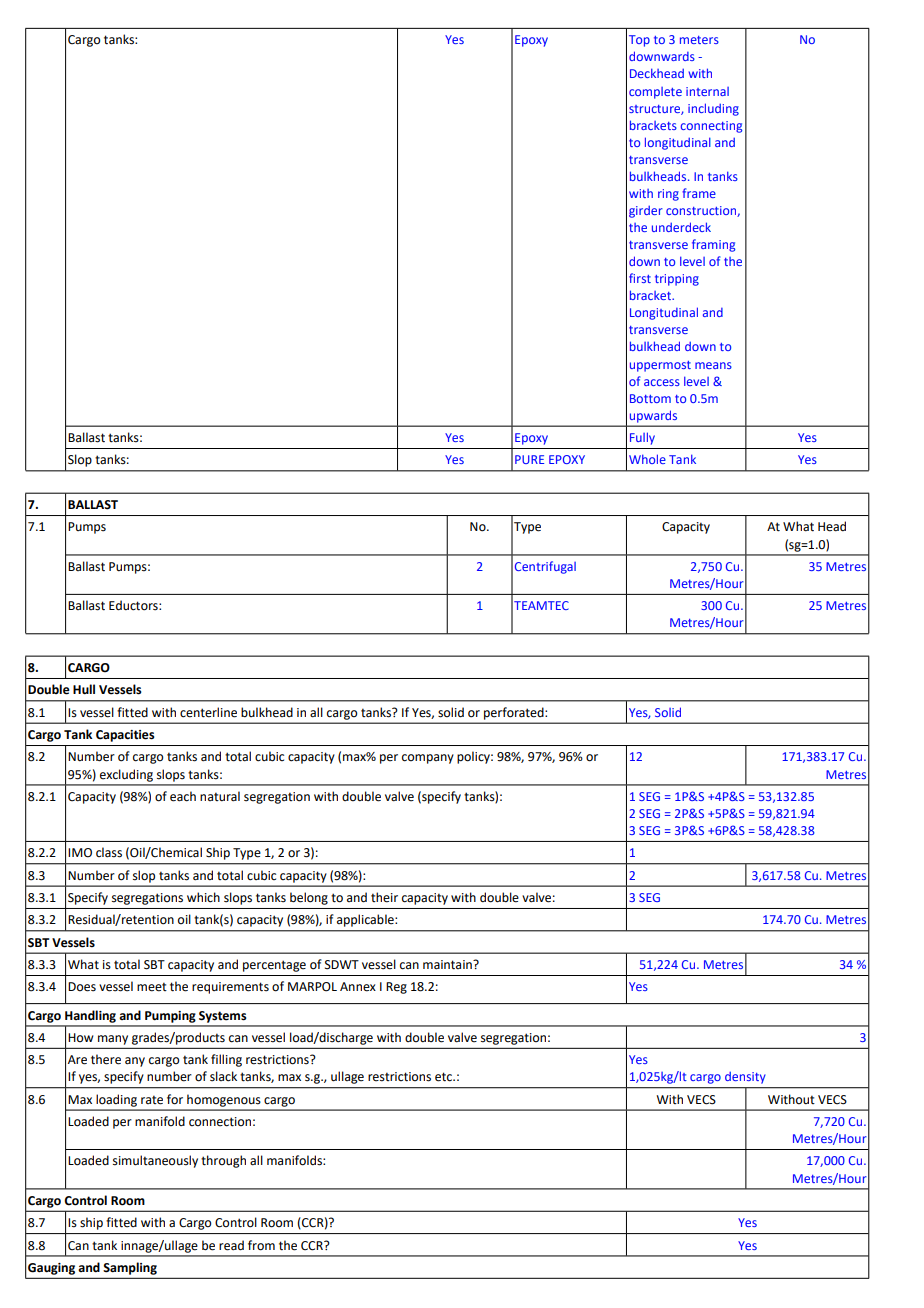 The image size is (924, 1308). What do you see at coordinates (707, 91) in the image?
I see `internal` at bounding box center [707, 91].
